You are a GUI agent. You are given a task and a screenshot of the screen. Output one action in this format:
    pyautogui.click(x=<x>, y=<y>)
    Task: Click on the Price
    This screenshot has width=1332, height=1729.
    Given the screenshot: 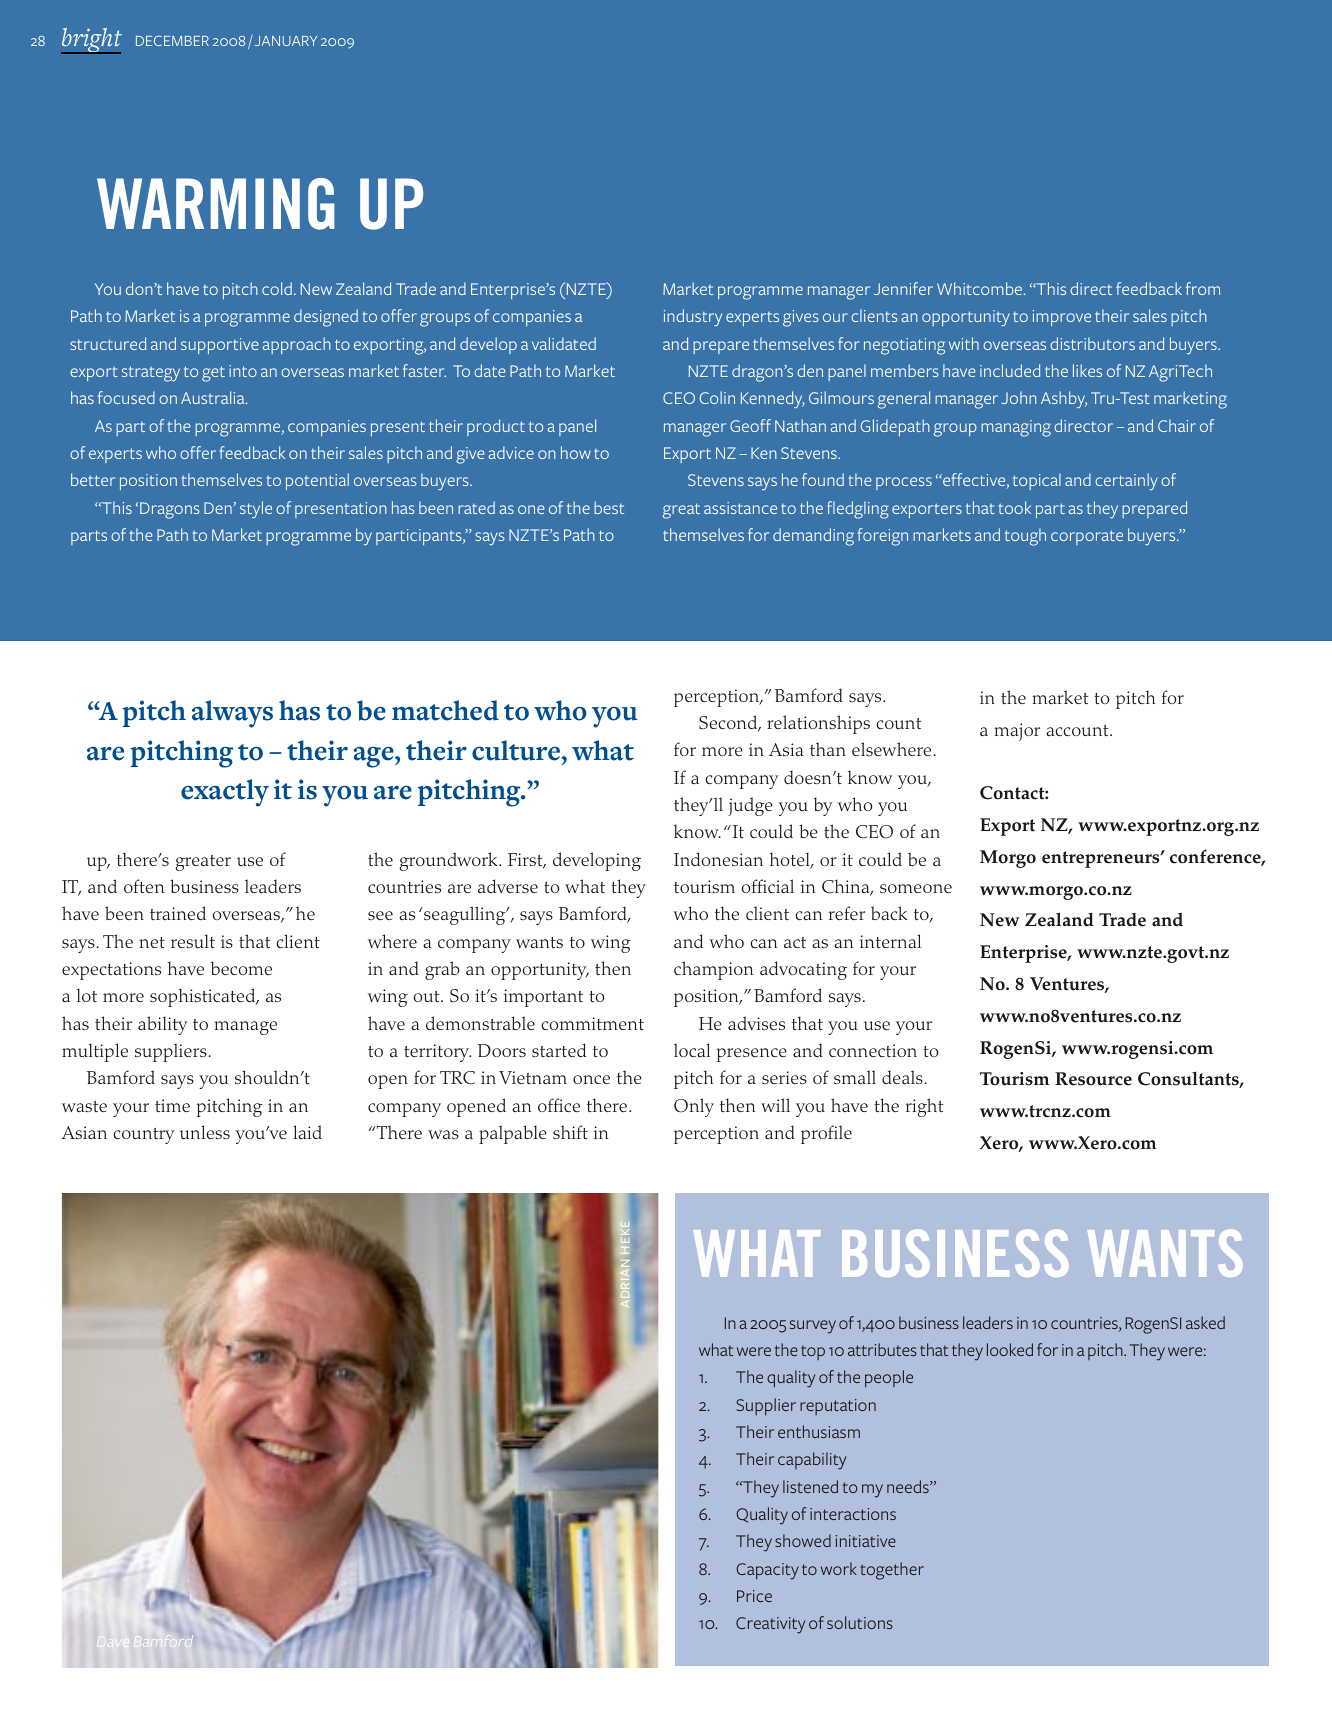 What is the action you would take?
    pyautogui.click(x=754, y=1596)
